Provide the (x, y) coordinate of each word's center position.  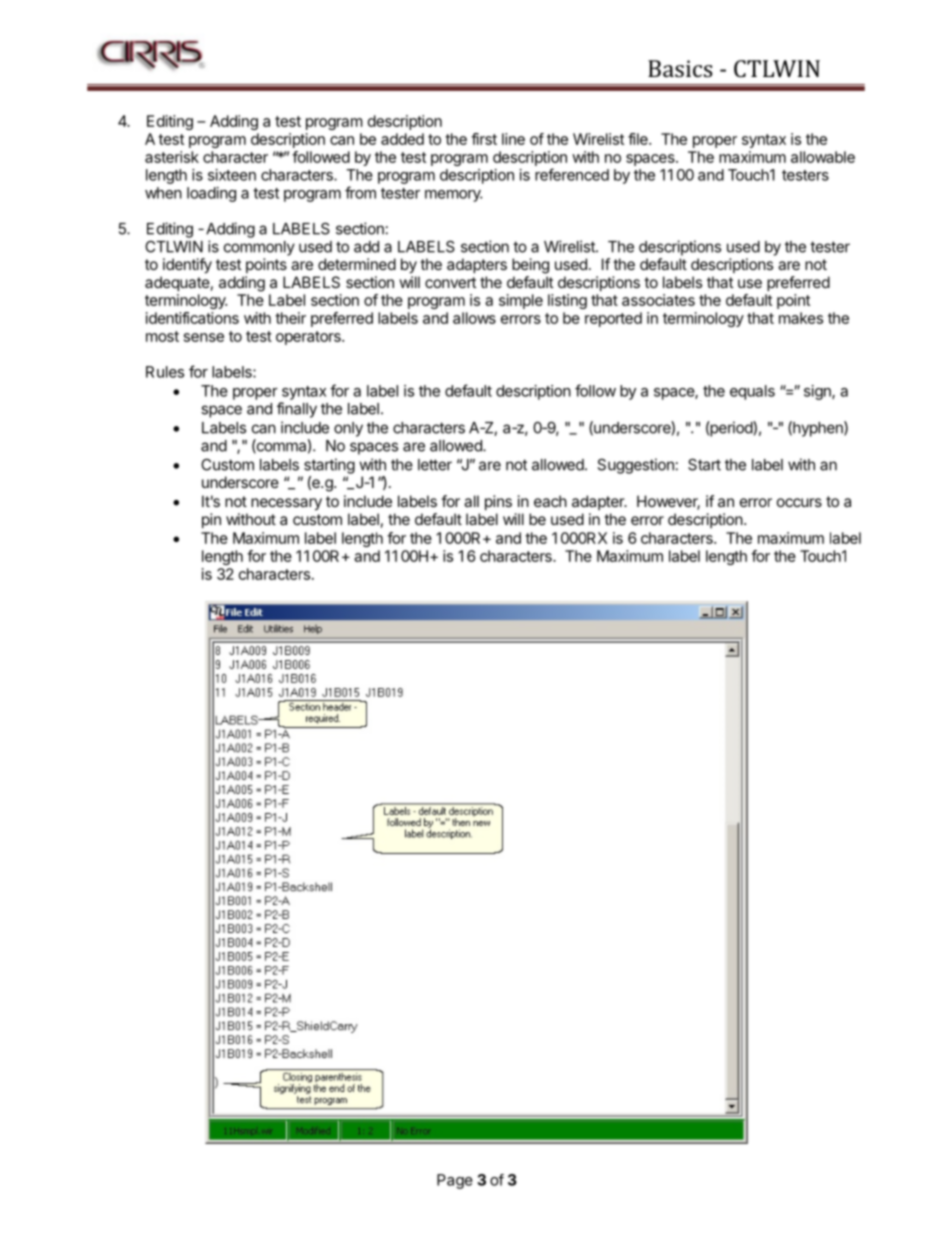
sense (204, 337)
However (668, 502)
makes (801, 318)
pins (498, 502)
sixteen (232, 175)
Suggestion (636, 466)
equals (752, 392)
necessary (286, 504)
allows (474, 318)
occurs (799, 502)
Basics (680, 68)
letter (435, 465)
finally (297, 410)
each (550, 501)
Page (455, 1181)
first (484, 139)
